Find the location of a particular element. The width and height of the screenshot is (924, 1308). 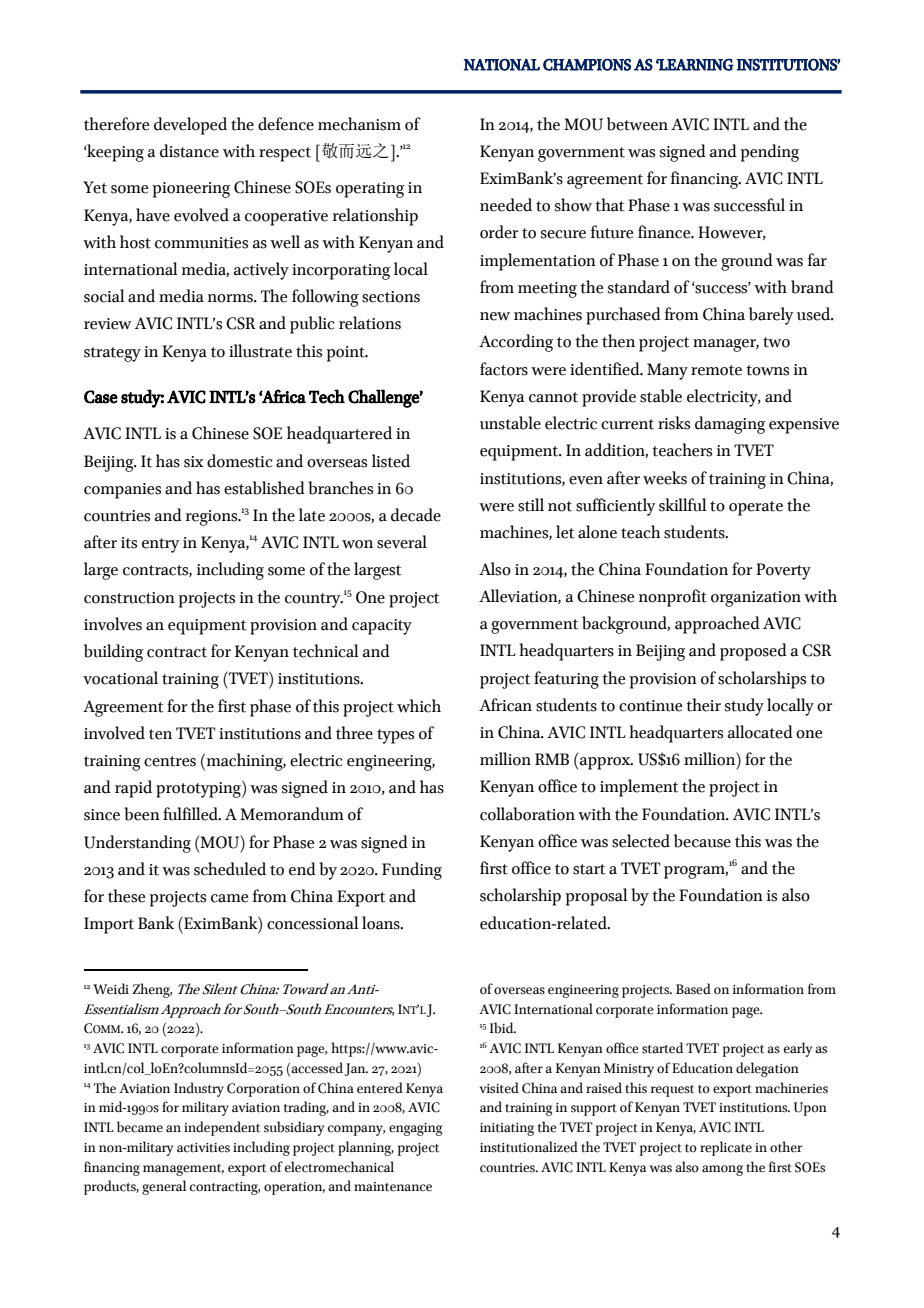

pending is located at coordinates (769, 153).
